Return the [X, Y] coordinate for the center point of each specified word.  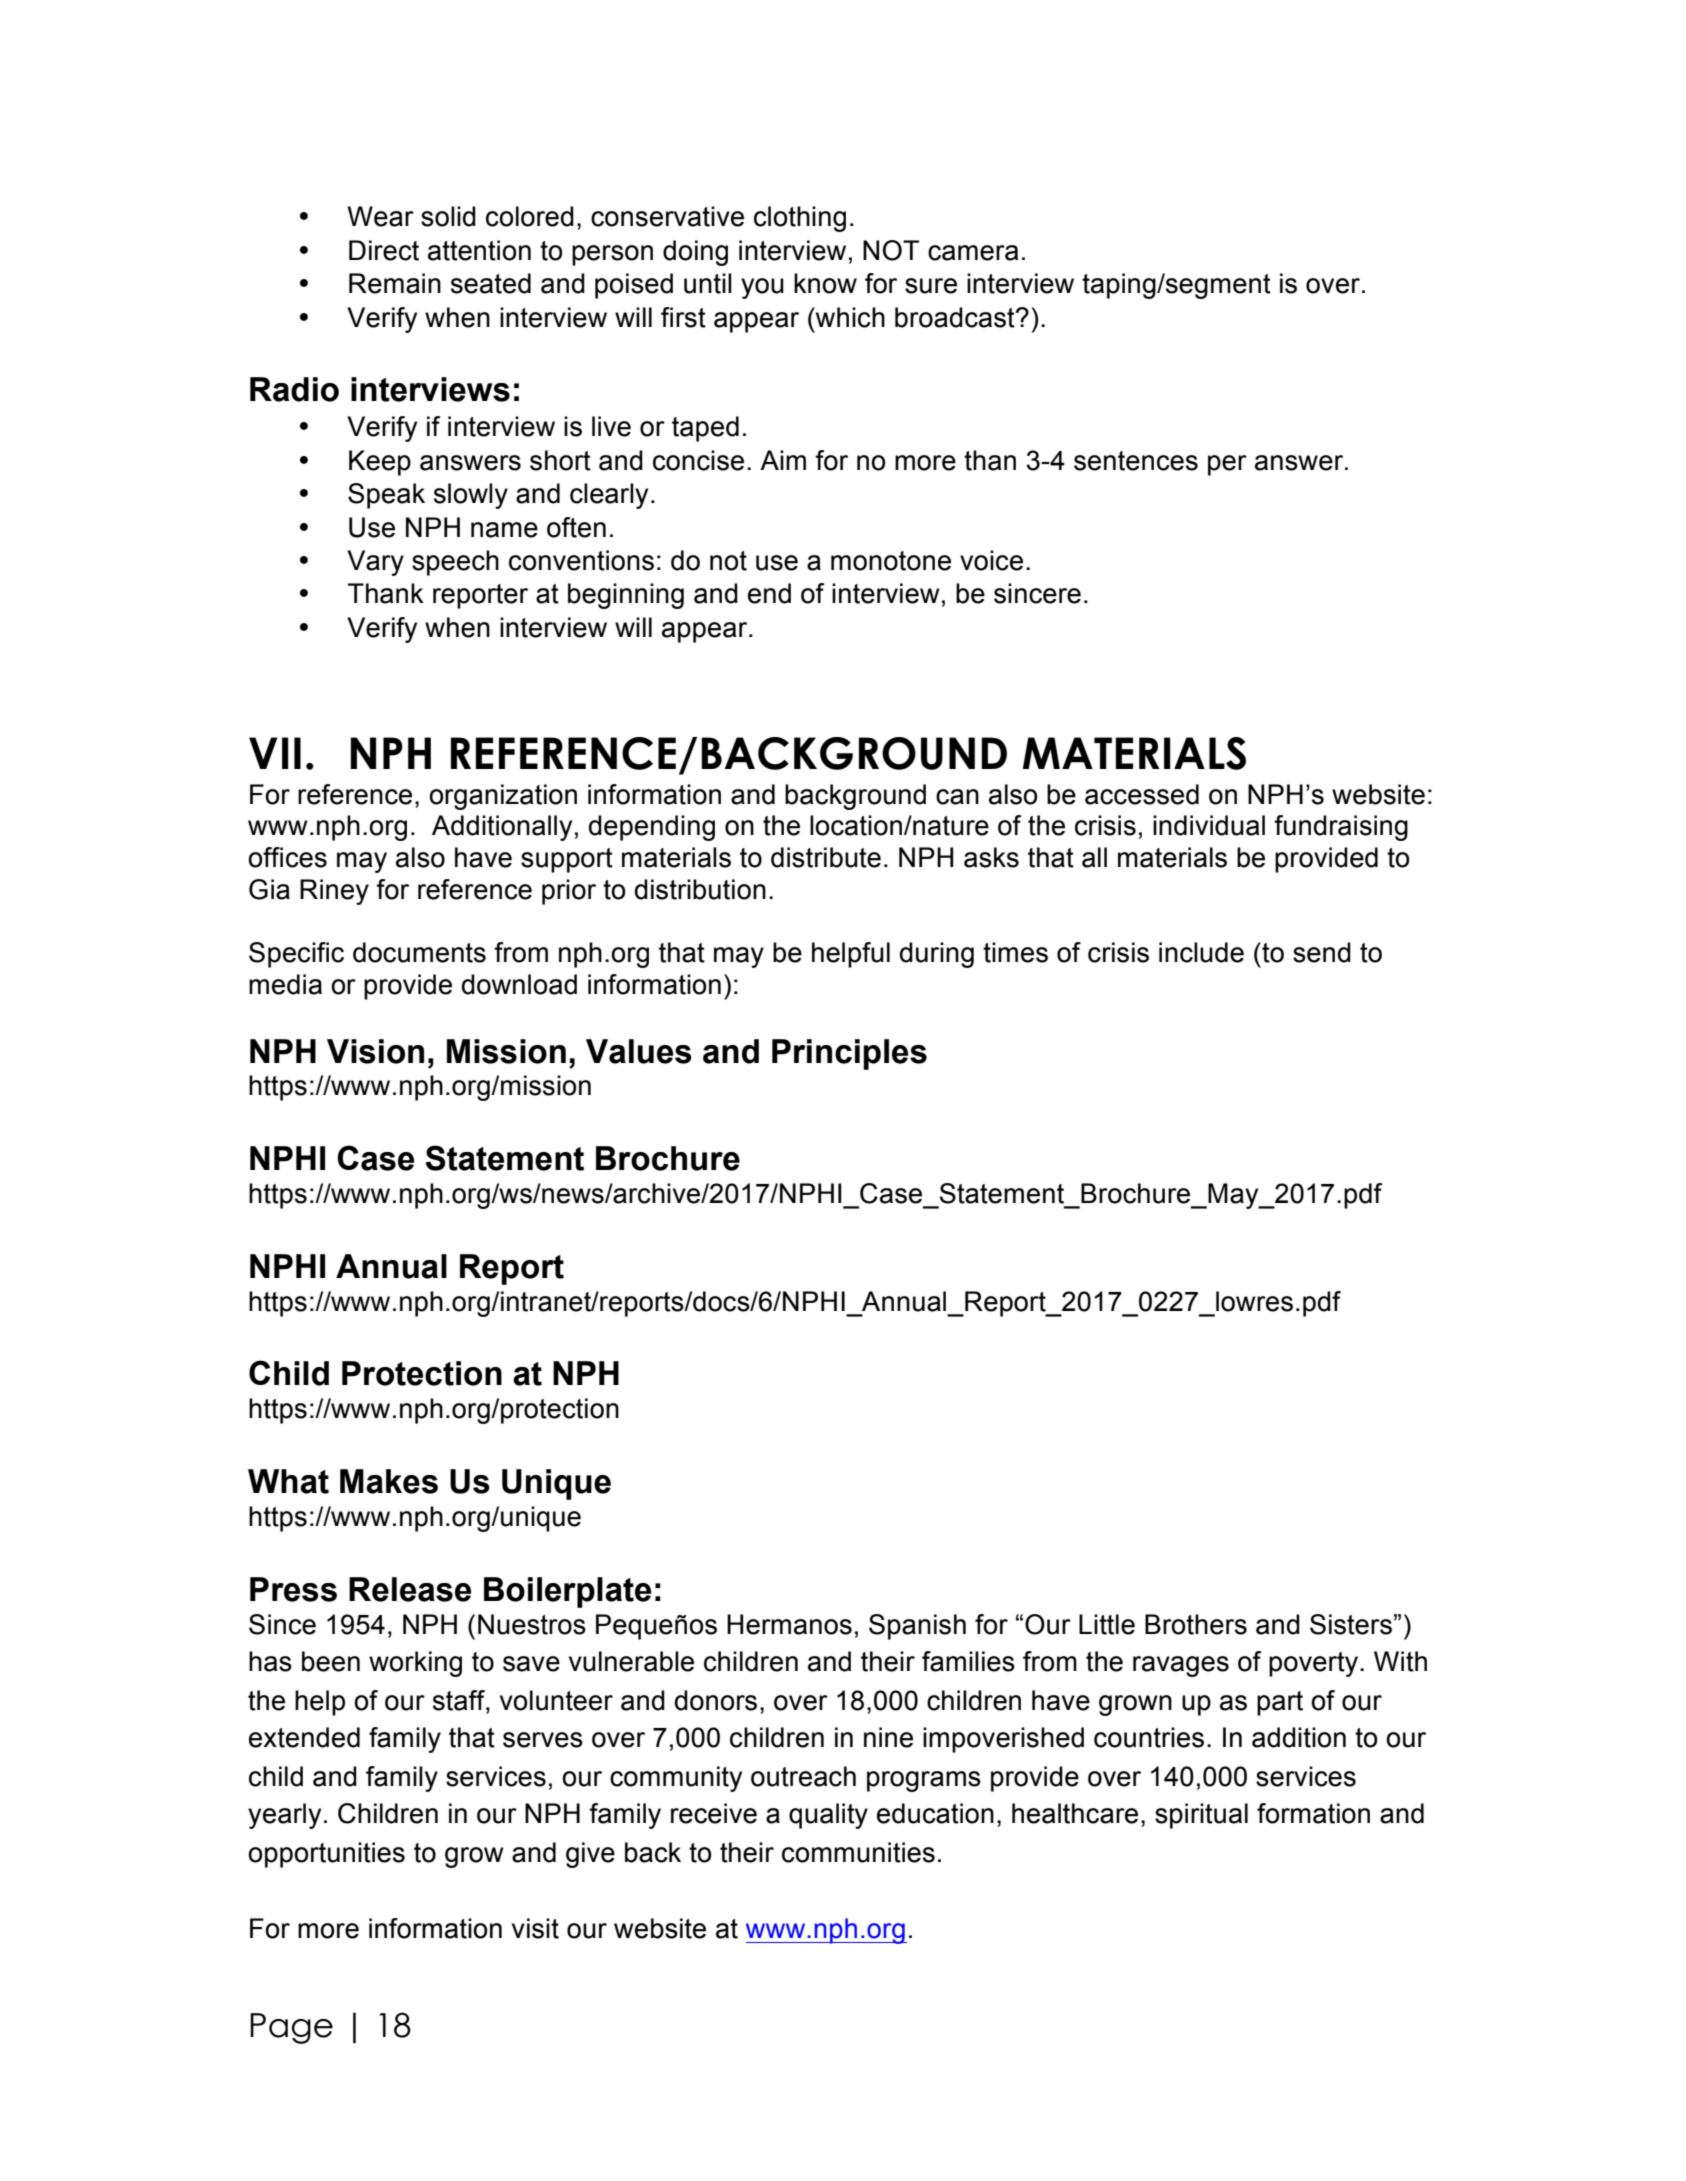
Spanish [917, 1627]
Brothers [1196, 1624]
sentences [1136, 461]
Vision [375, 1051]
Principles [849, 1054]
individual [1209, 825]
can [957, 797]
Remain [395, 283]
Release [410, 1589]
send [1322, 952]
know [825, 283]
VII [275, 753]
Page [291, 2028]
